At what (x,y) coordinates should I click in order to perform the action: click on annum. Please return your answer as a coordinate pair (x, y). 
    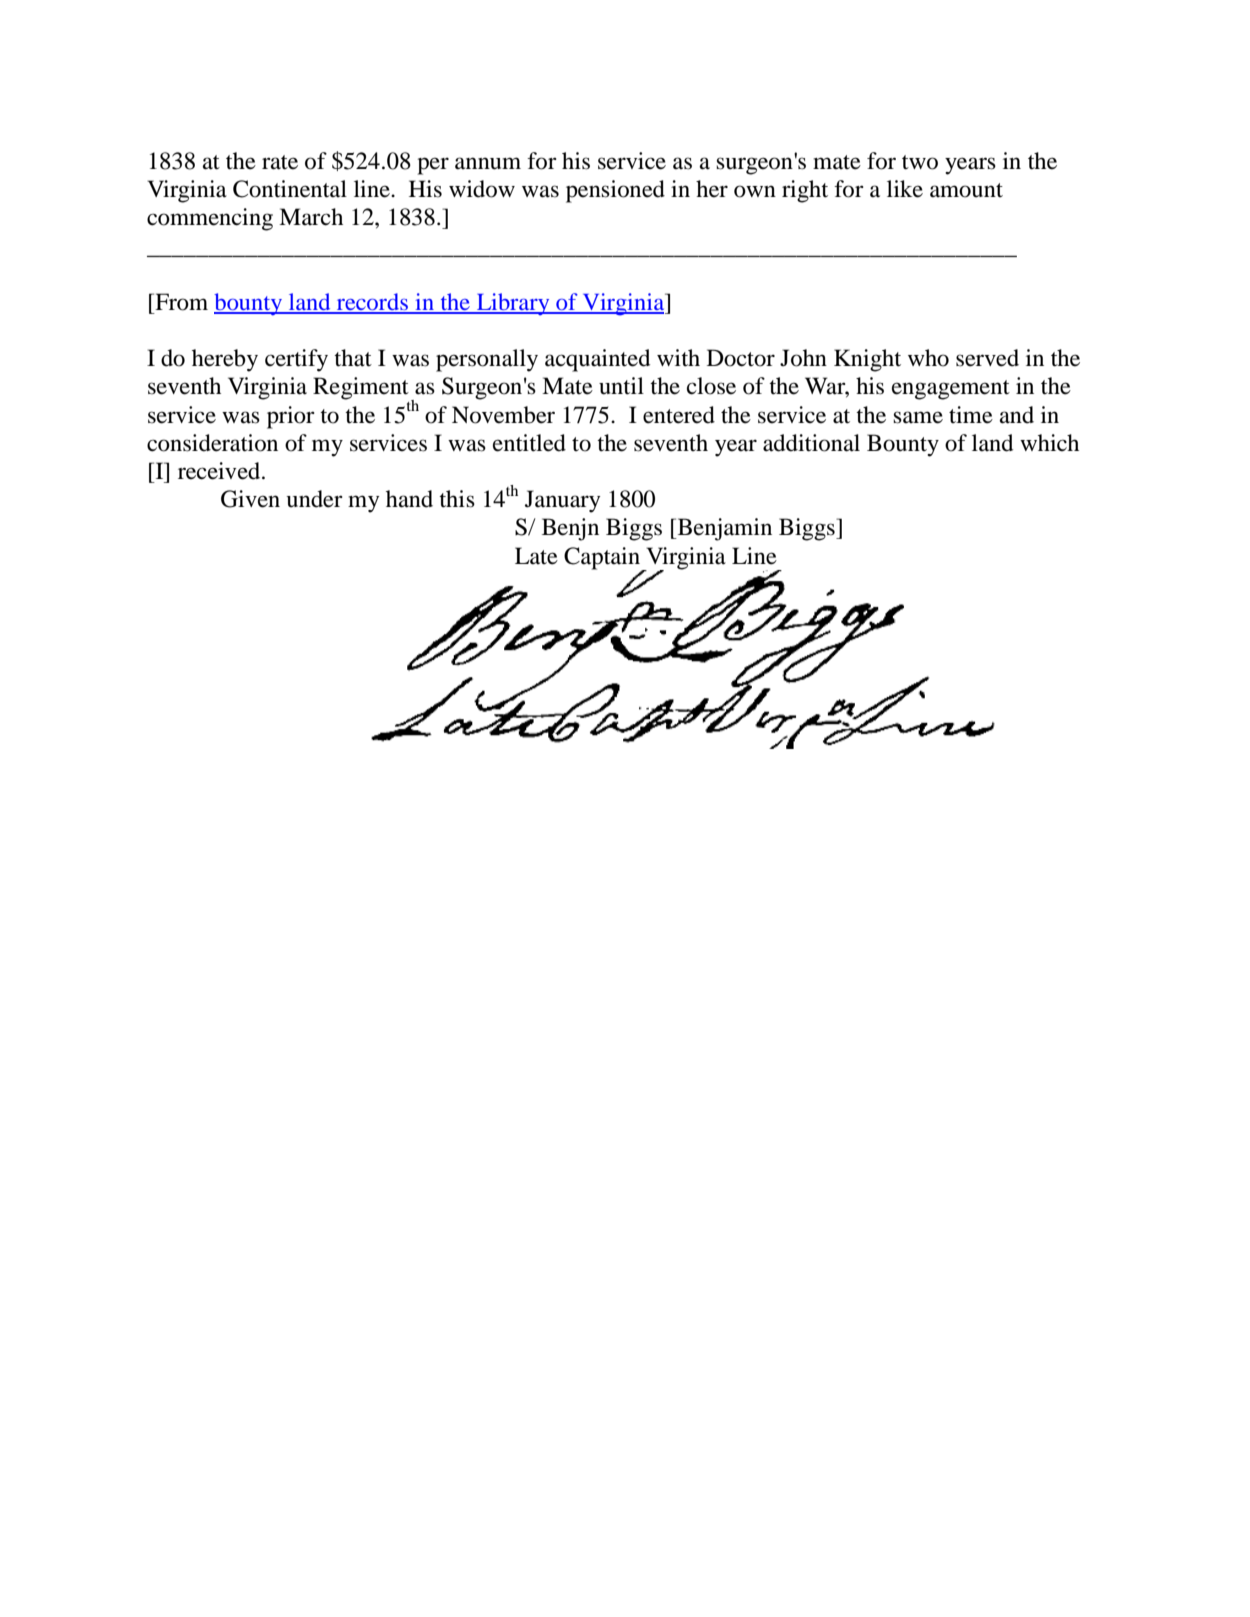
    Looking at the image, I should click on (488, 163).
